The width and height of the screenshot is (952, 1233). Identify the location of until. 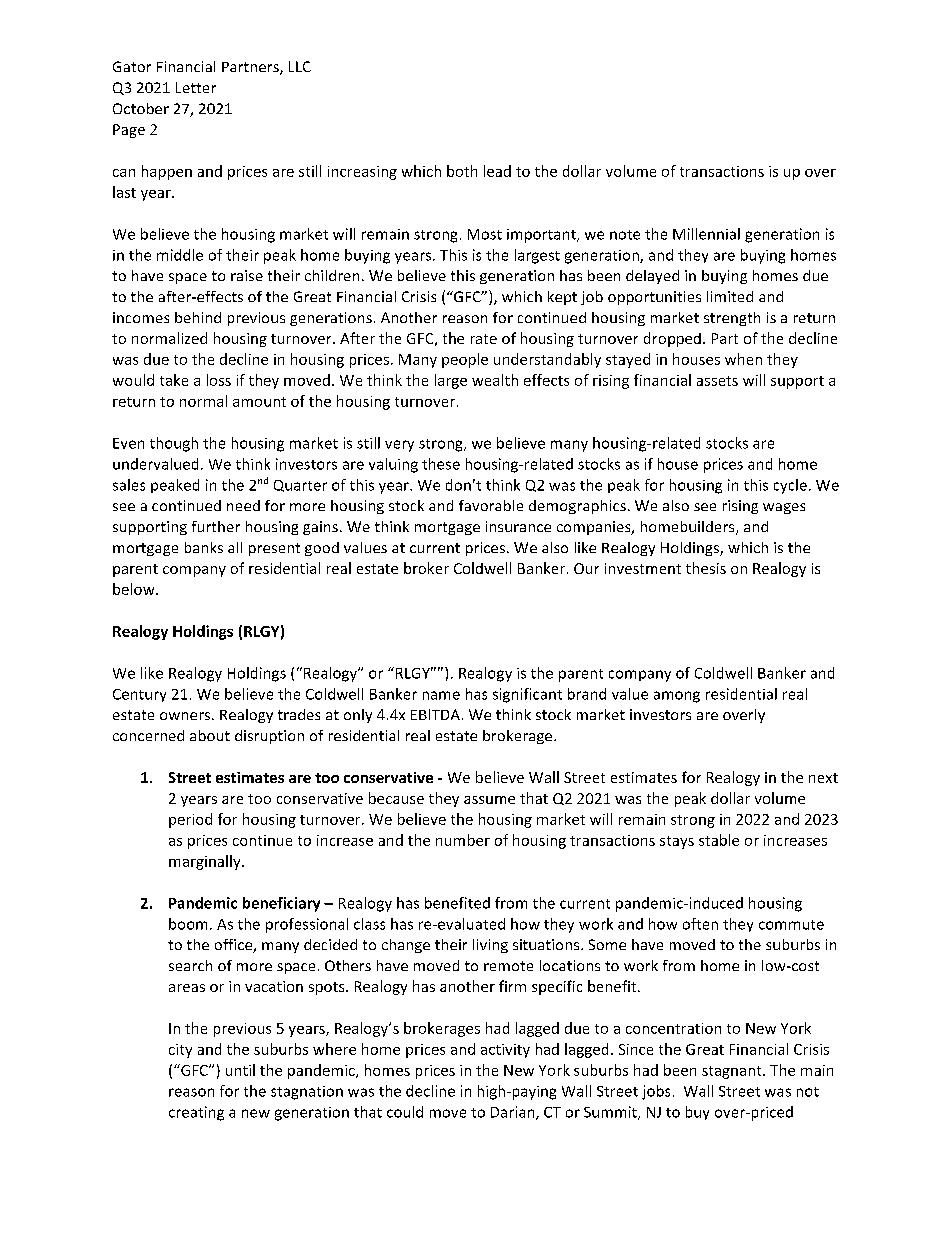
(240, 1070).
